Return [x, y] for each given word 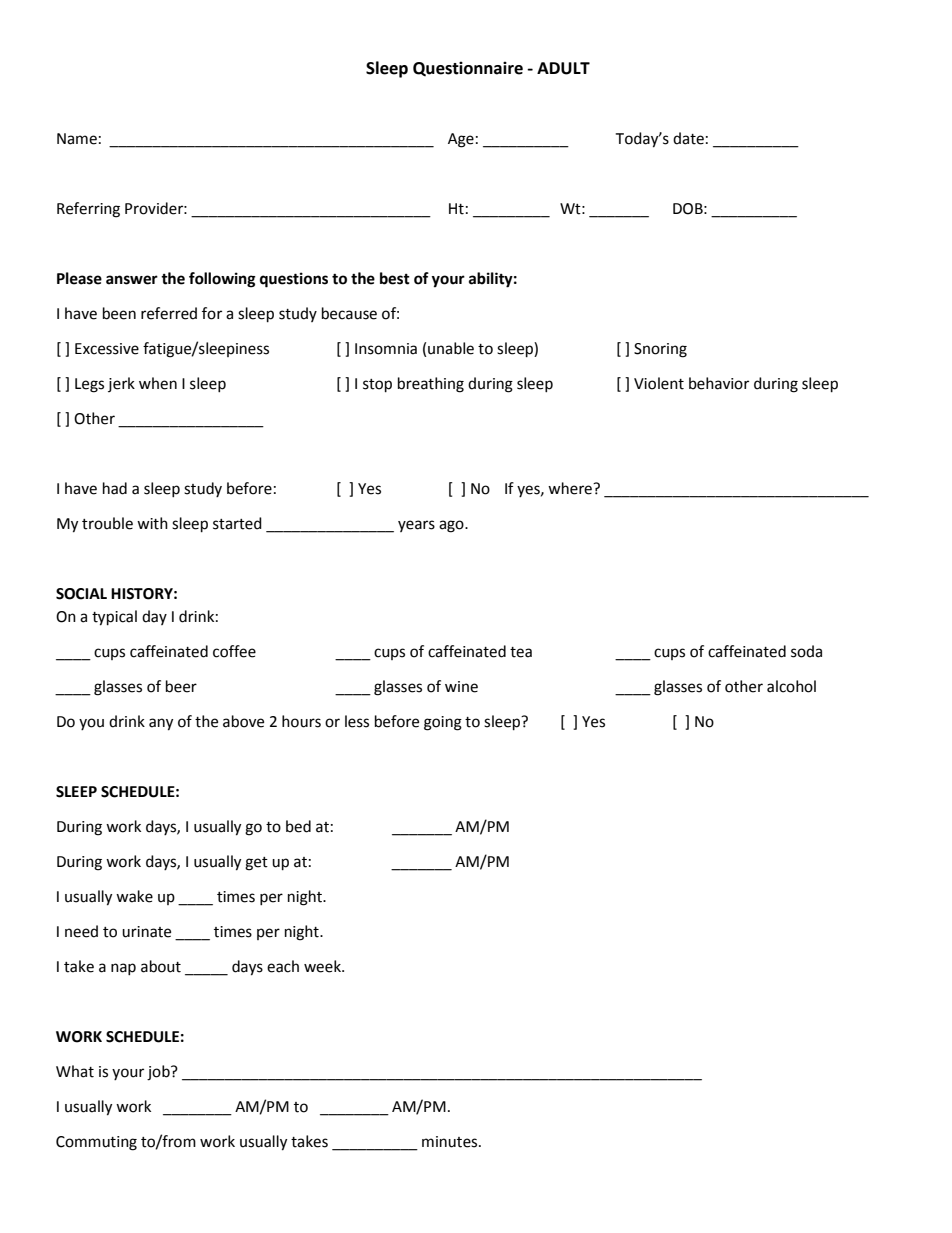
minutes [451, 1142]
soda [806, 651]
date [688, 138]
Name [77, 139]
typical [114, 618]
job [159, 1073]
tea [521, 652]
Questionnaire [468, 68]
